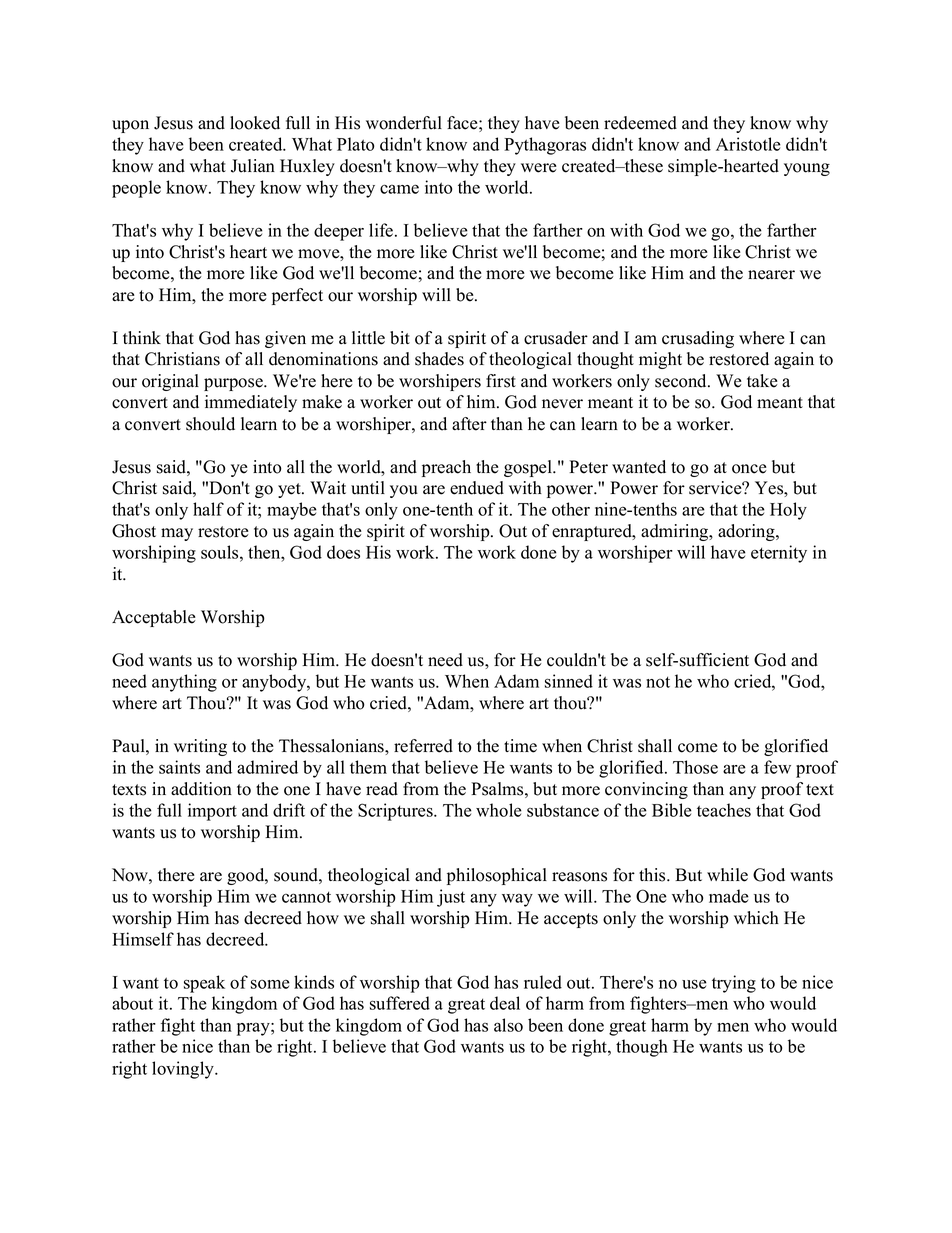  What do you see at coordinates (253, 166) in the screenshot?
I see `Julian` at bounding box center [253, 166].
